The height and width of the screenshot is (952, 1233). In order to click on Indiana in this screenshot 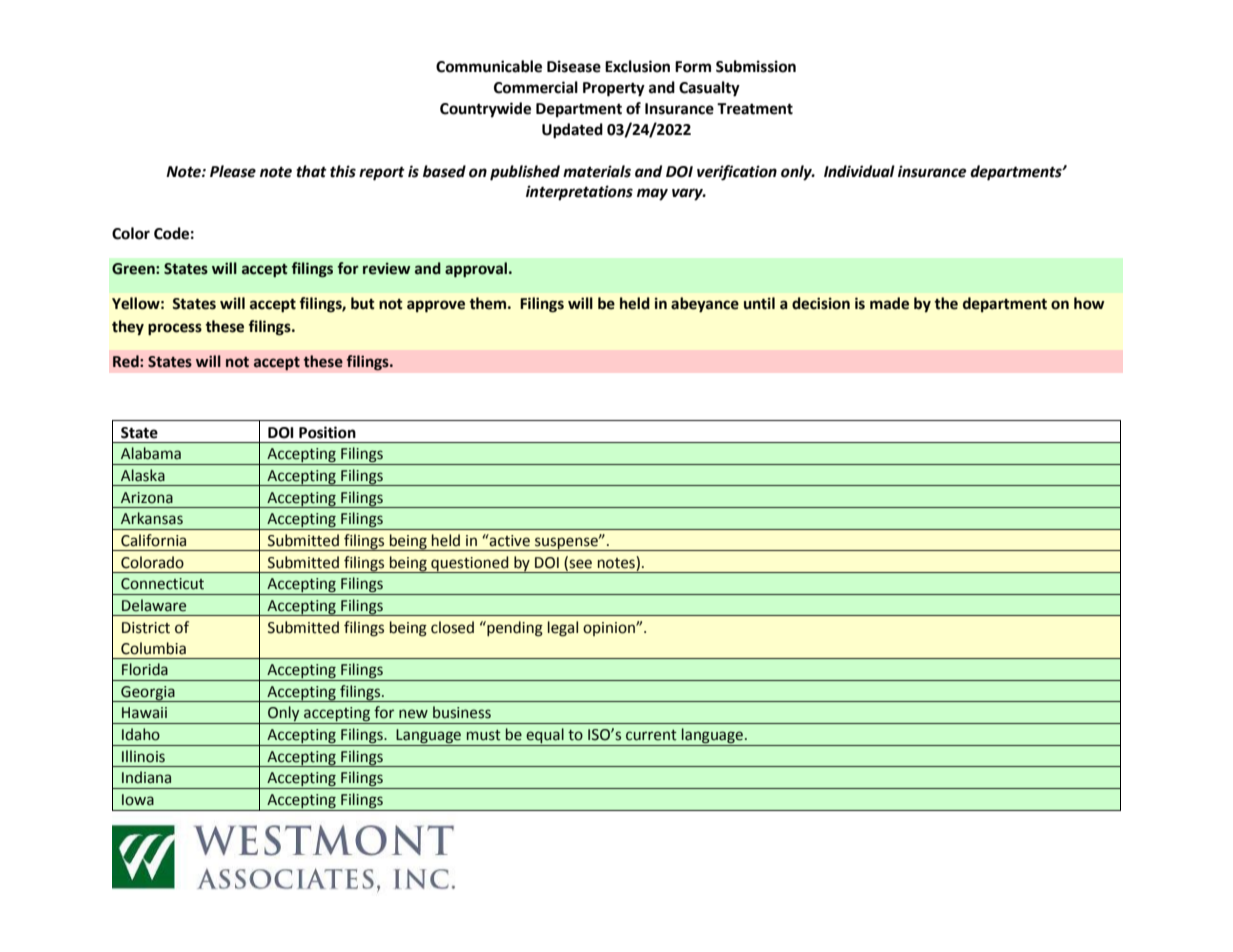, I will do `click(146, 777)`.
